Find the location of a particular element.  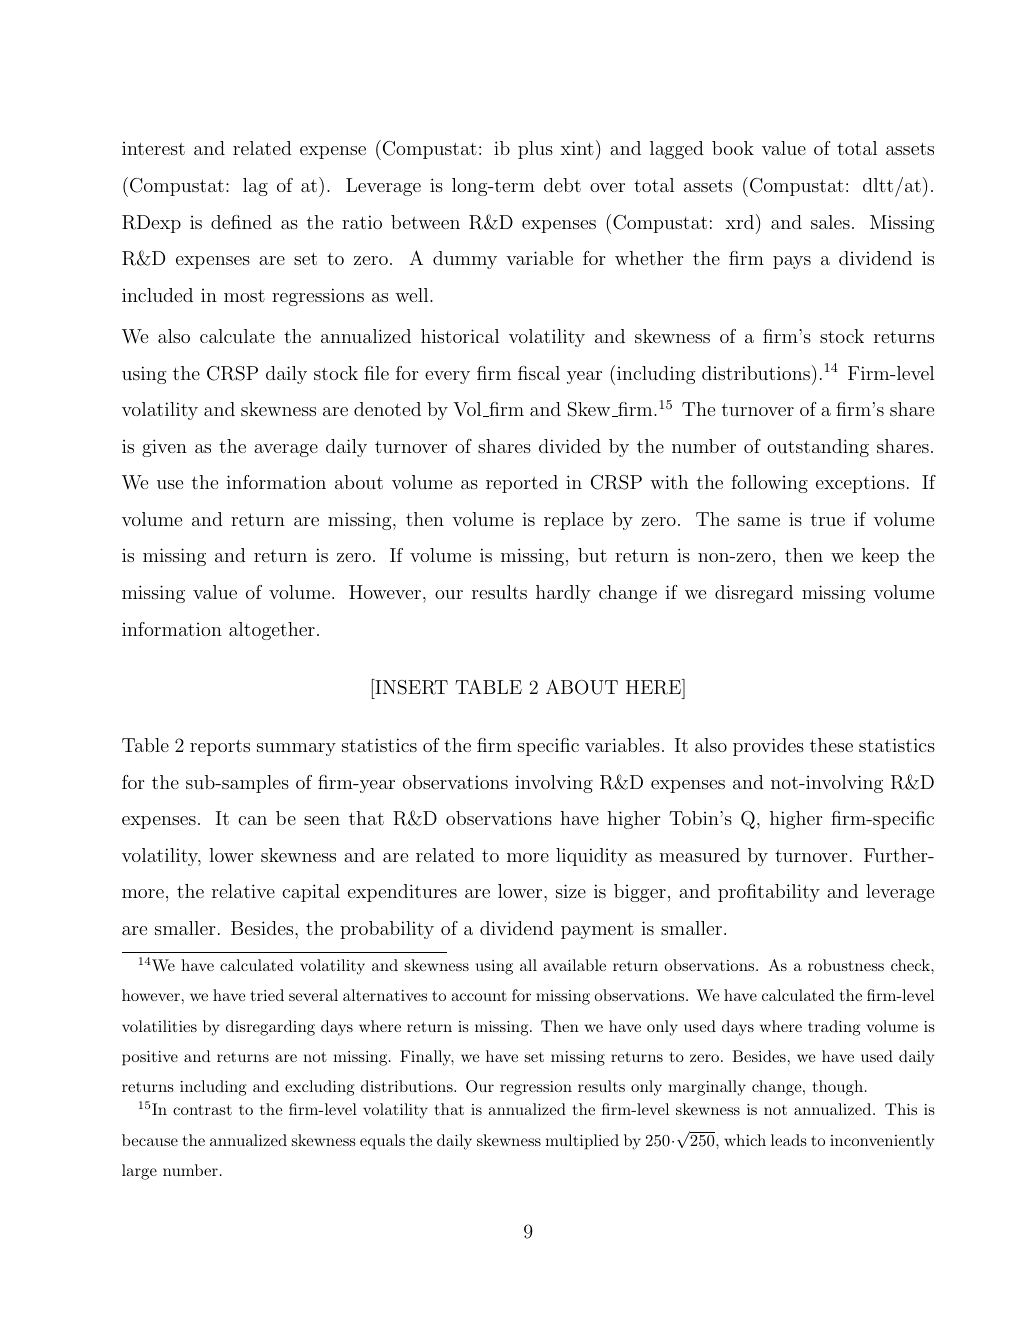

can is located at coordinates (252, 820).
